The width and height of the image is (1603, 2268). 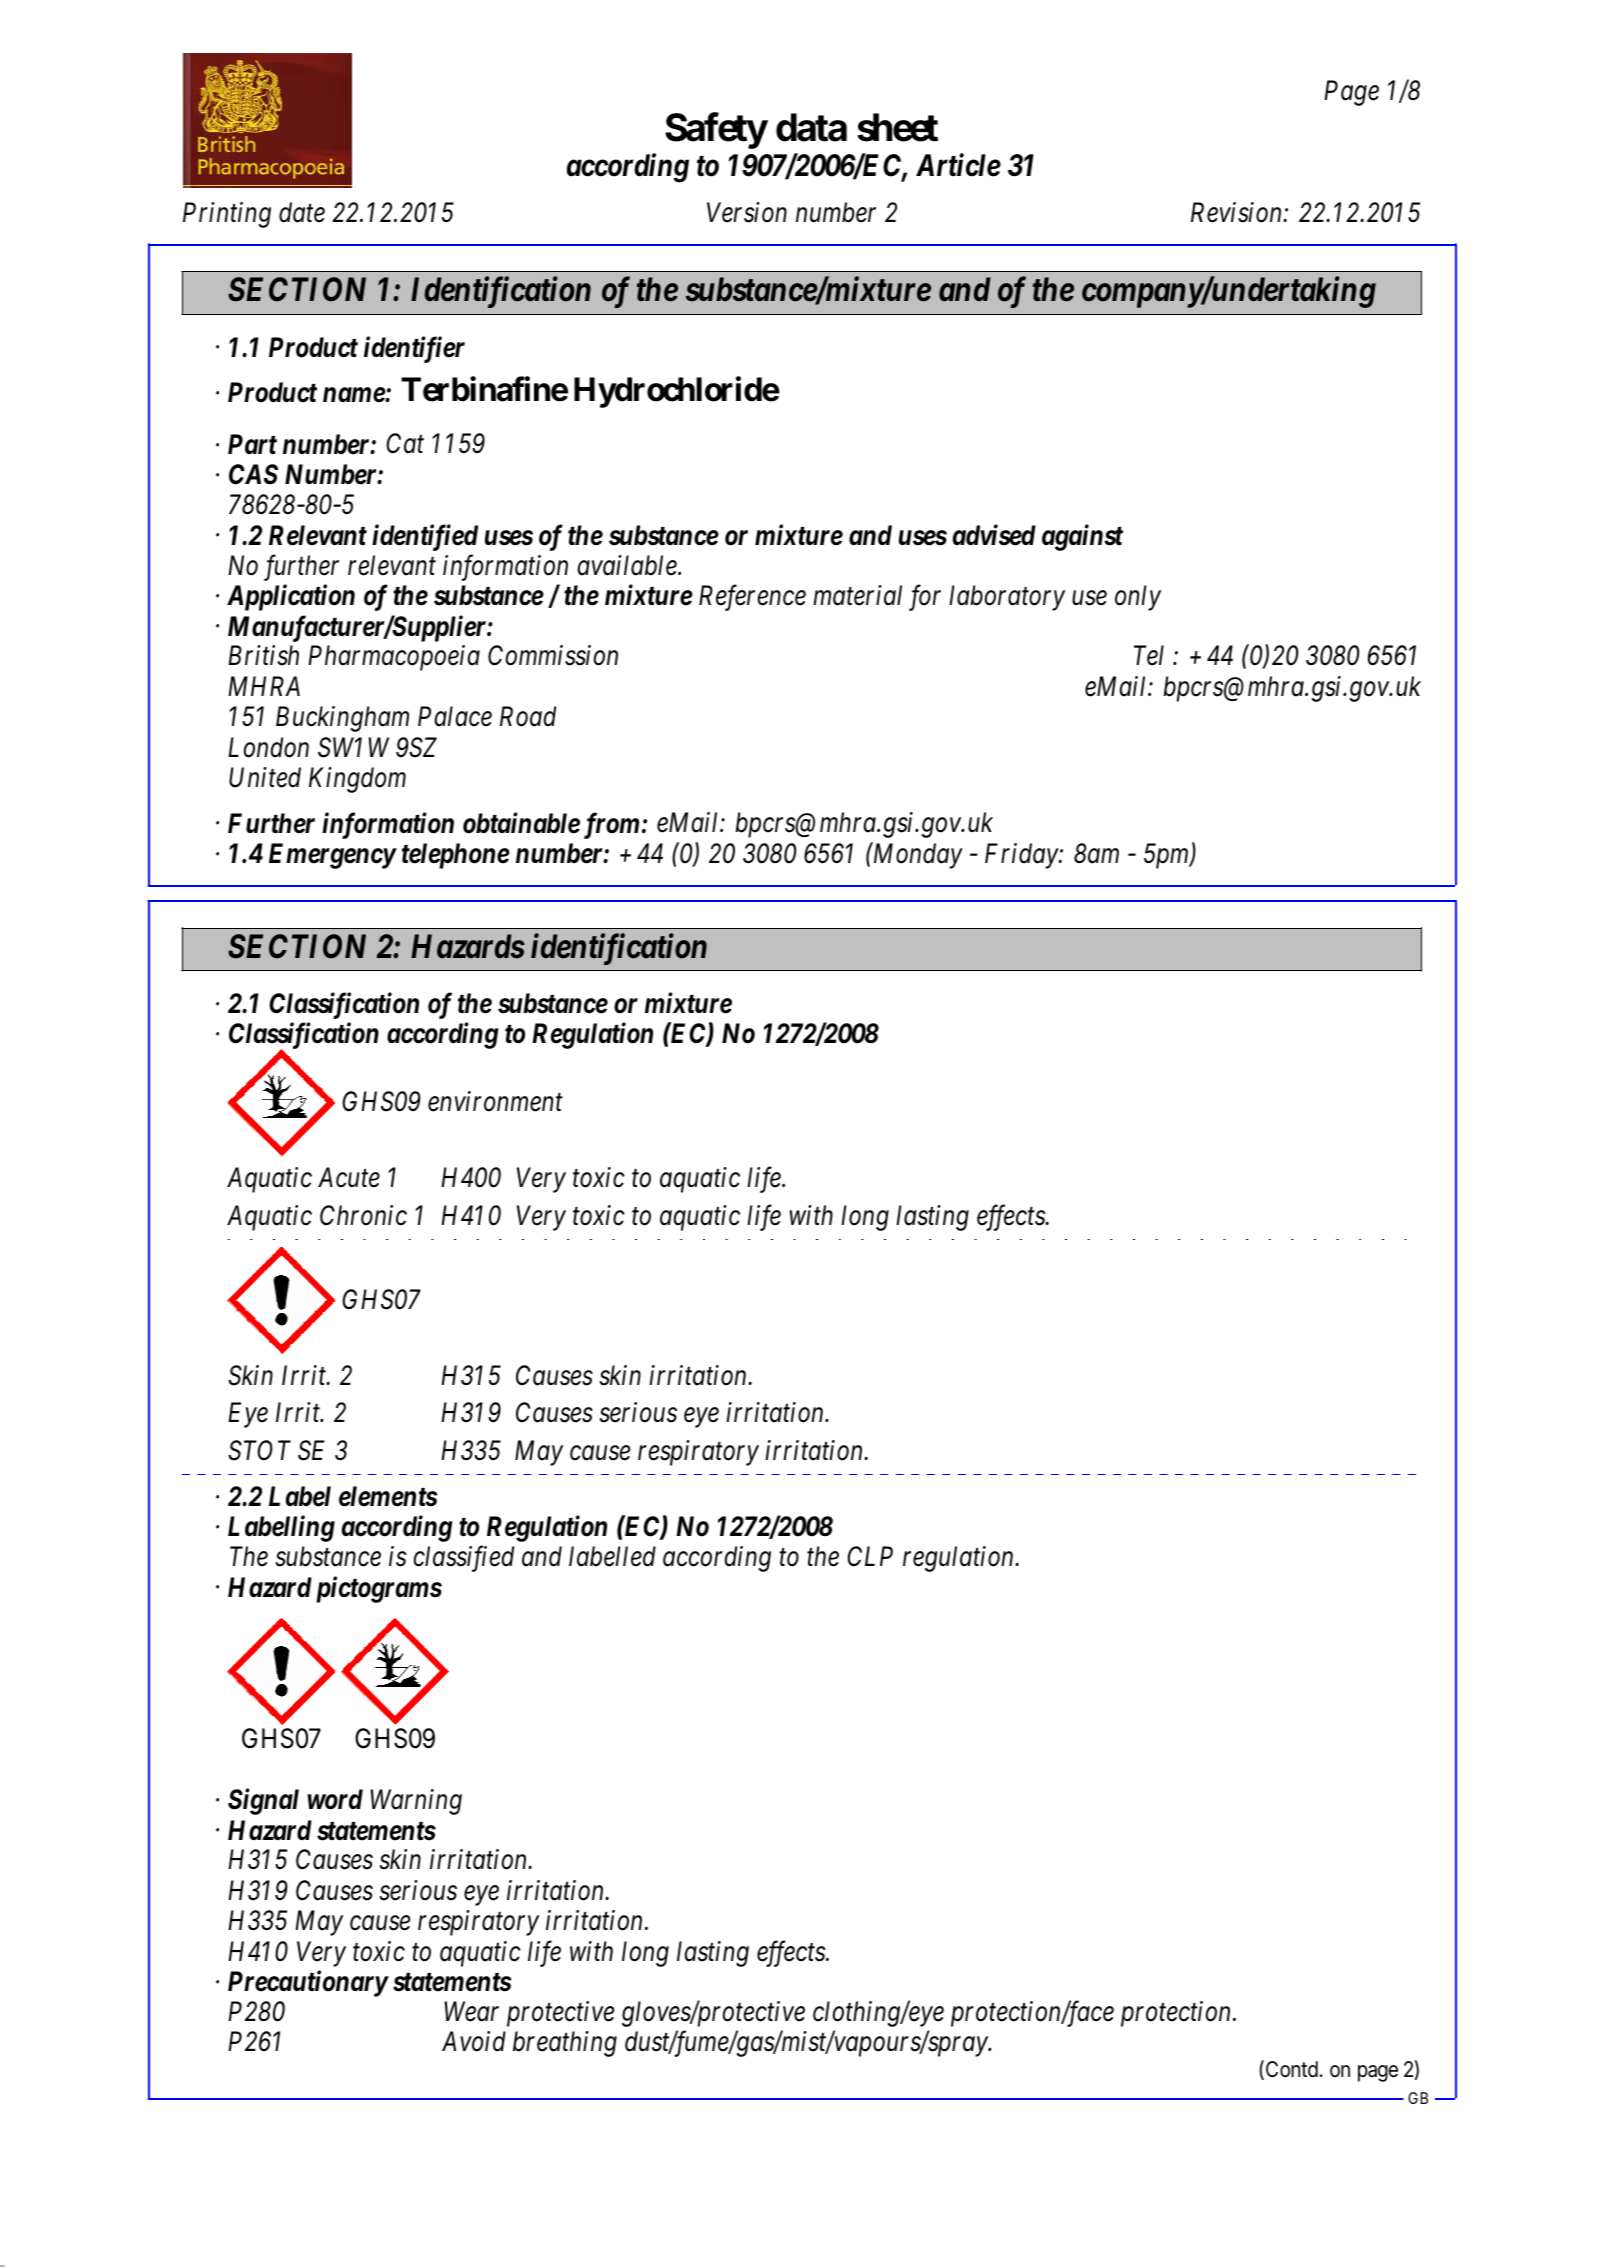 What do you see at coordinates (463, 1559) in the image?
I see `classified` at bounding box center [463, 1559].
